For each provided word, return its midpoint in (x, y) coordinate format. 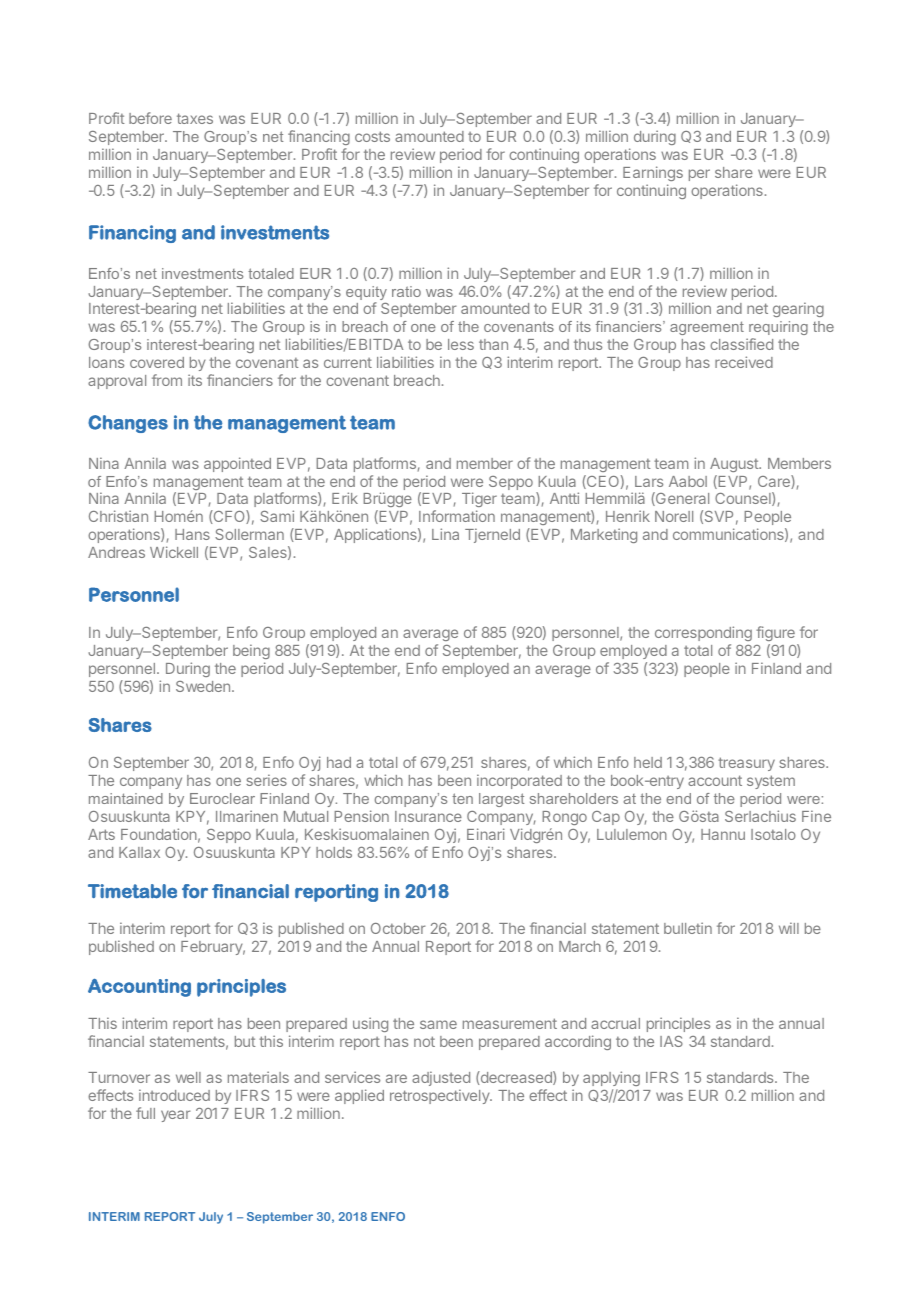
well (188, 1077)
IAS (671, 1041)
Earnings (653, 173)
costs (372, 136)
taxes (195, 118)
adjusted (441, 1080)
